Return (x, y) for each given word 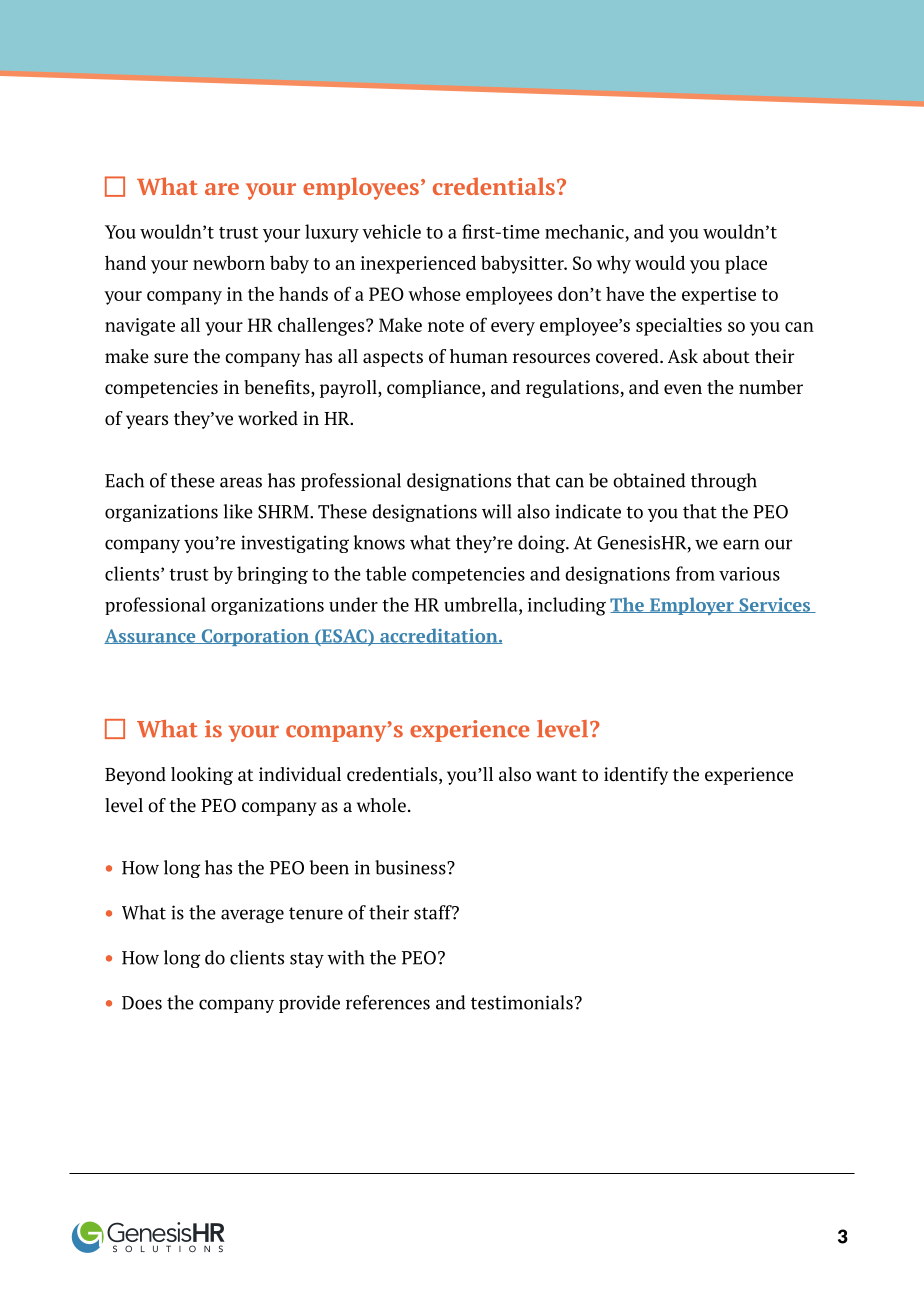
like (238, 511)
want (556, 775)
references (388, 1002)
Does (142, 1003)
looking (202, 776)
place (746, 264)
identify (636, 776)
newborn (229, 262)
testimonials (522, 1002)
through (724, 482)
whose (434, 293)
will (497, 511)
